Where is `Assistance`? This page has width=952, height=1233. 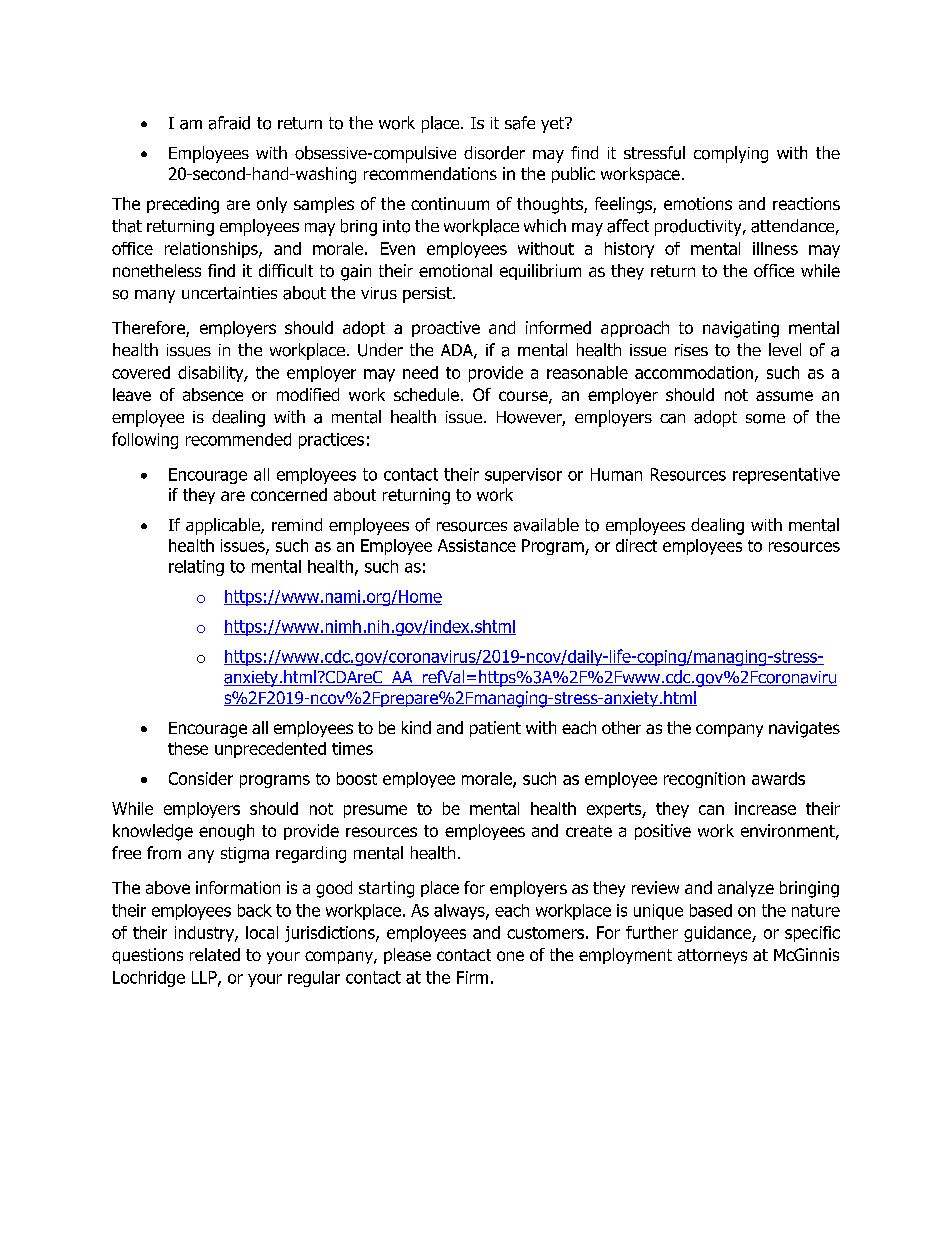
Assistance is located at coordinates (477, 545).
